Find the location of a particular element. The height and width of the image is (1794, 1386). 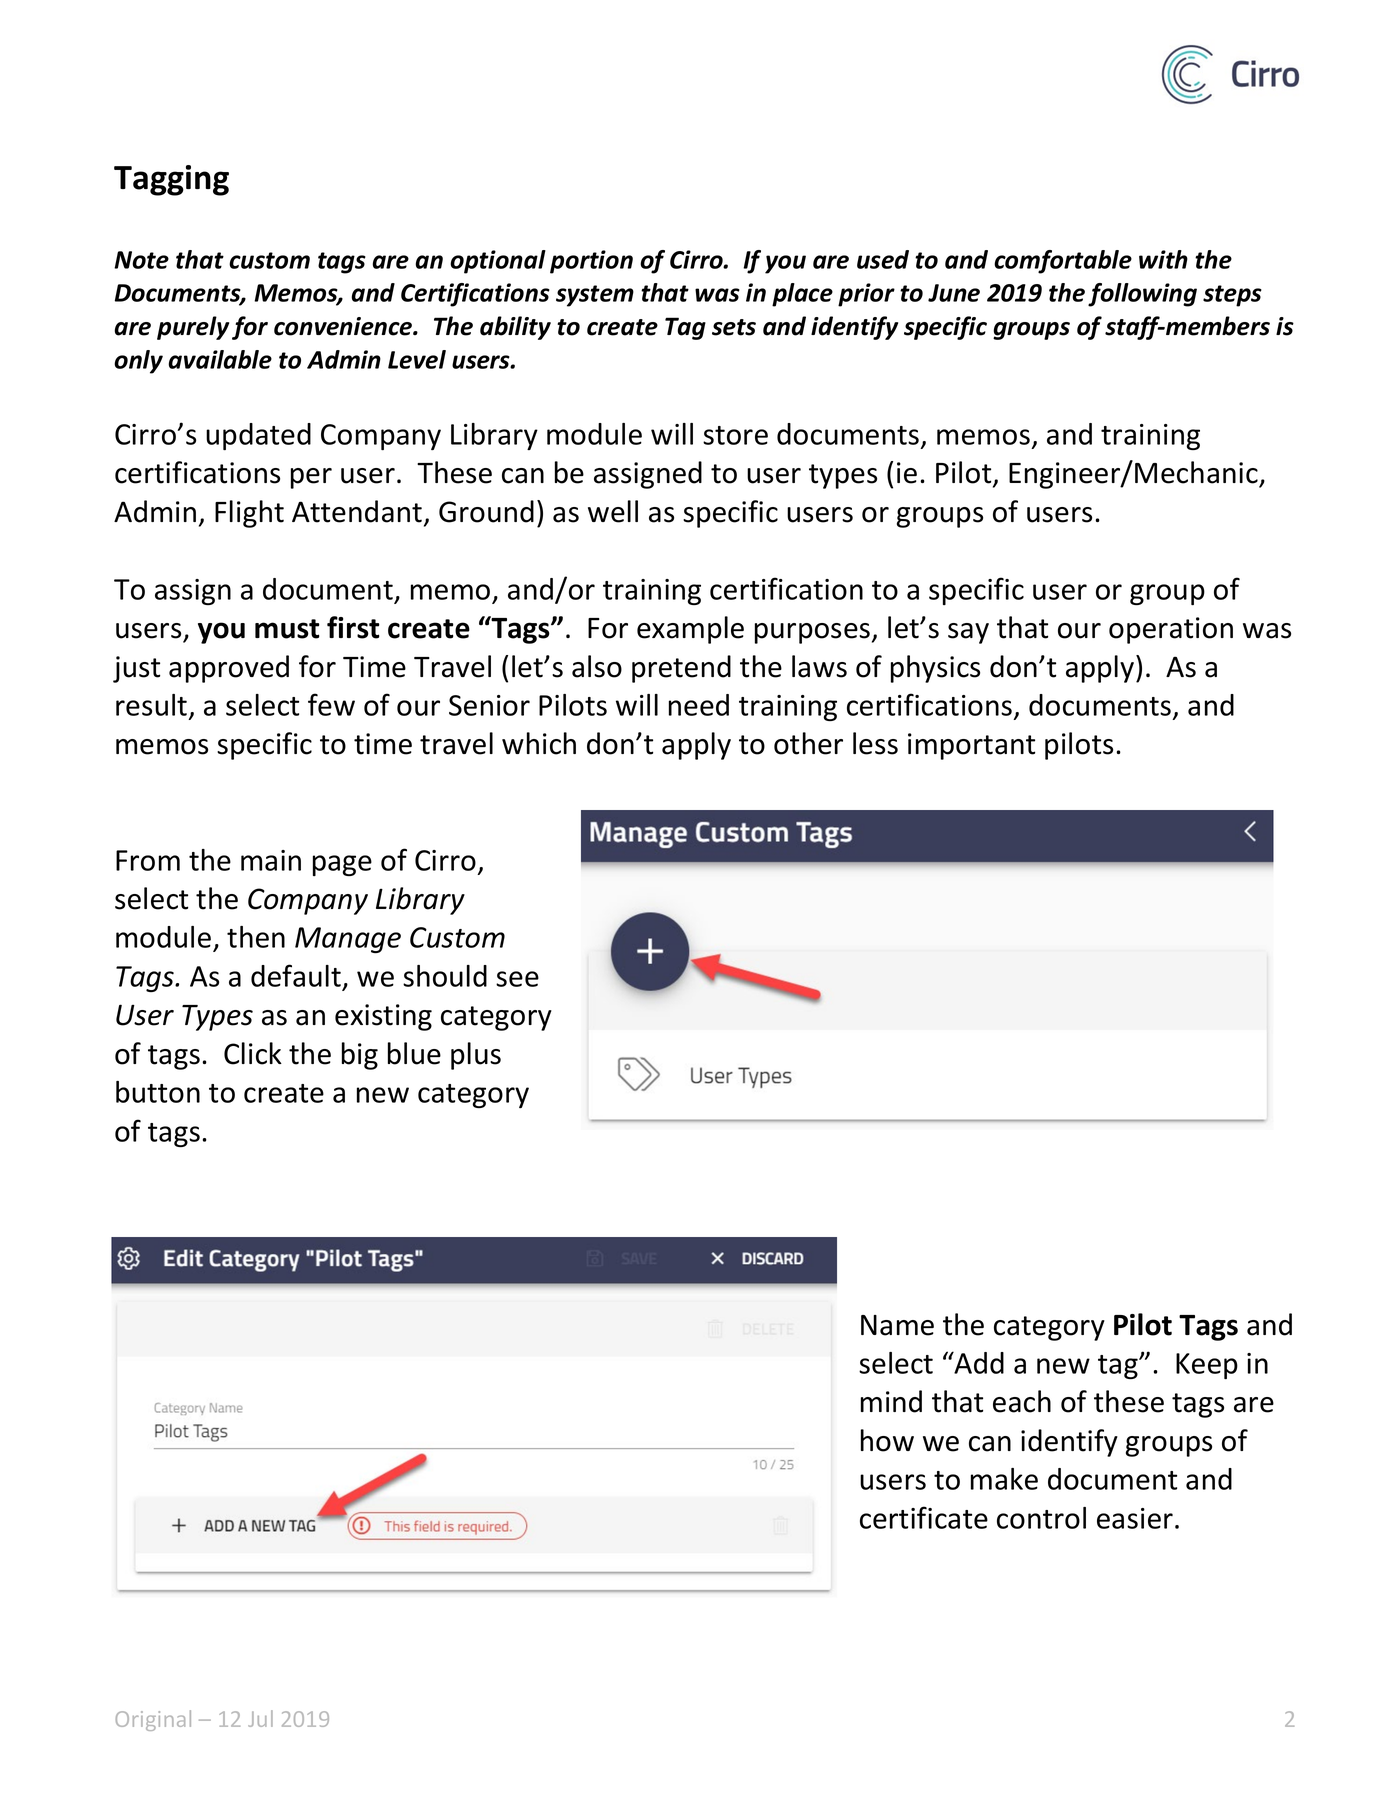

then is located at coordinates (256, 937).
